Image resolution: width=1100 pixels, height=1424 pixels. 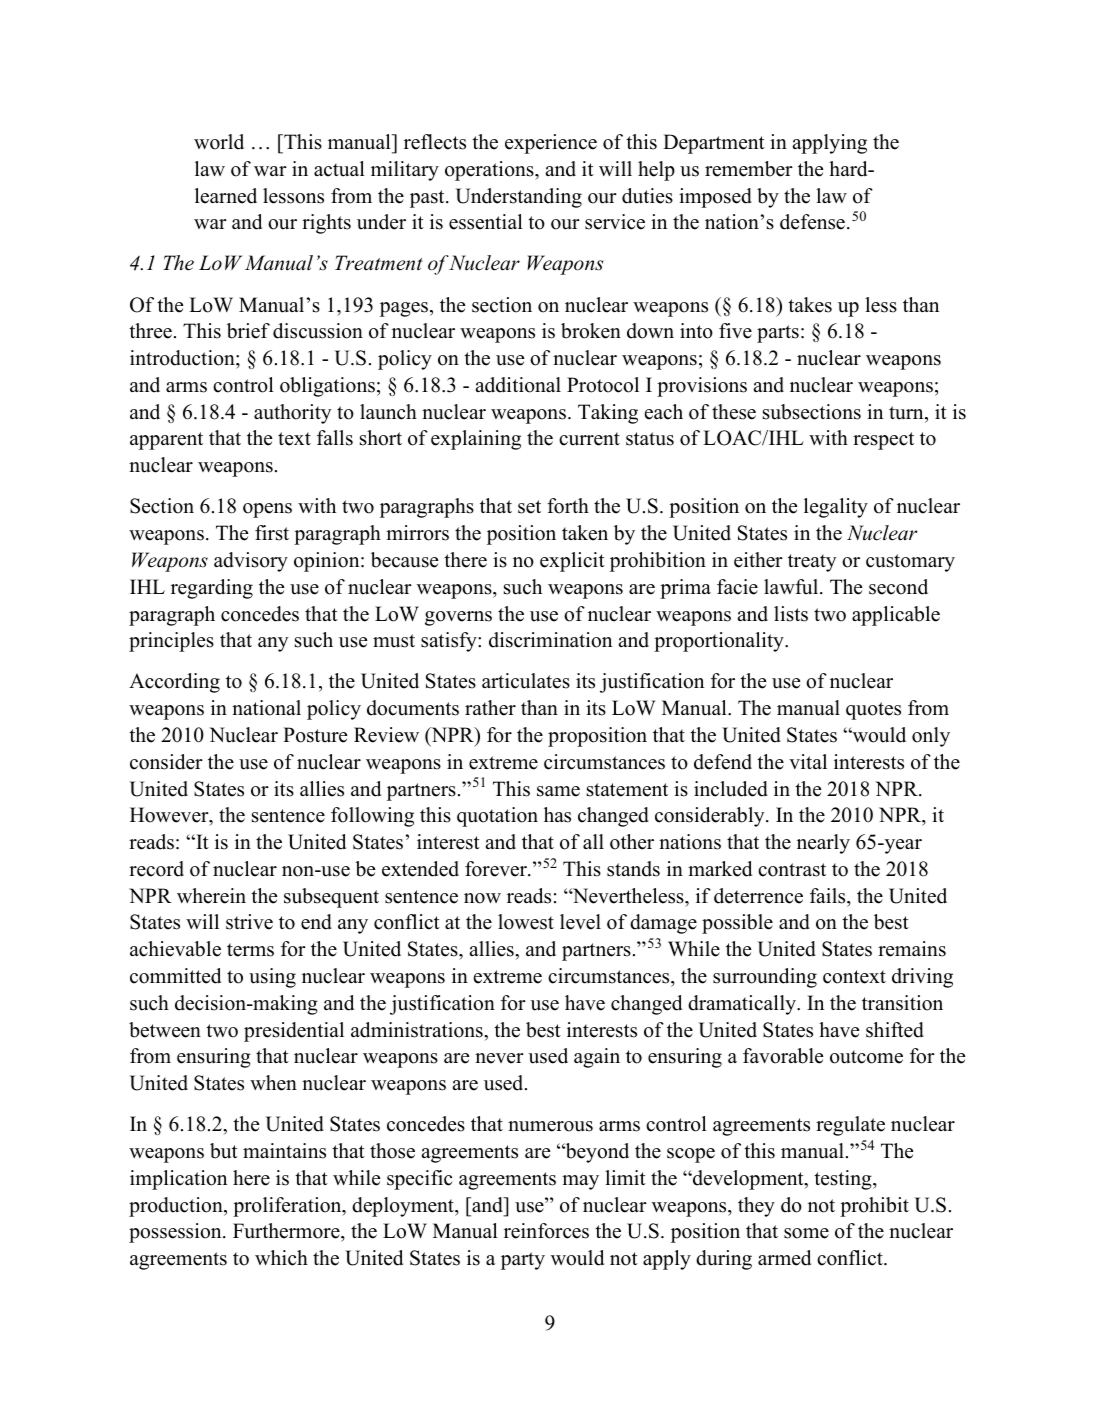 What do you see at coordinates (546, 1231) in the screenshot?
I see `reinforces` at bounding box center [546, 1231].
